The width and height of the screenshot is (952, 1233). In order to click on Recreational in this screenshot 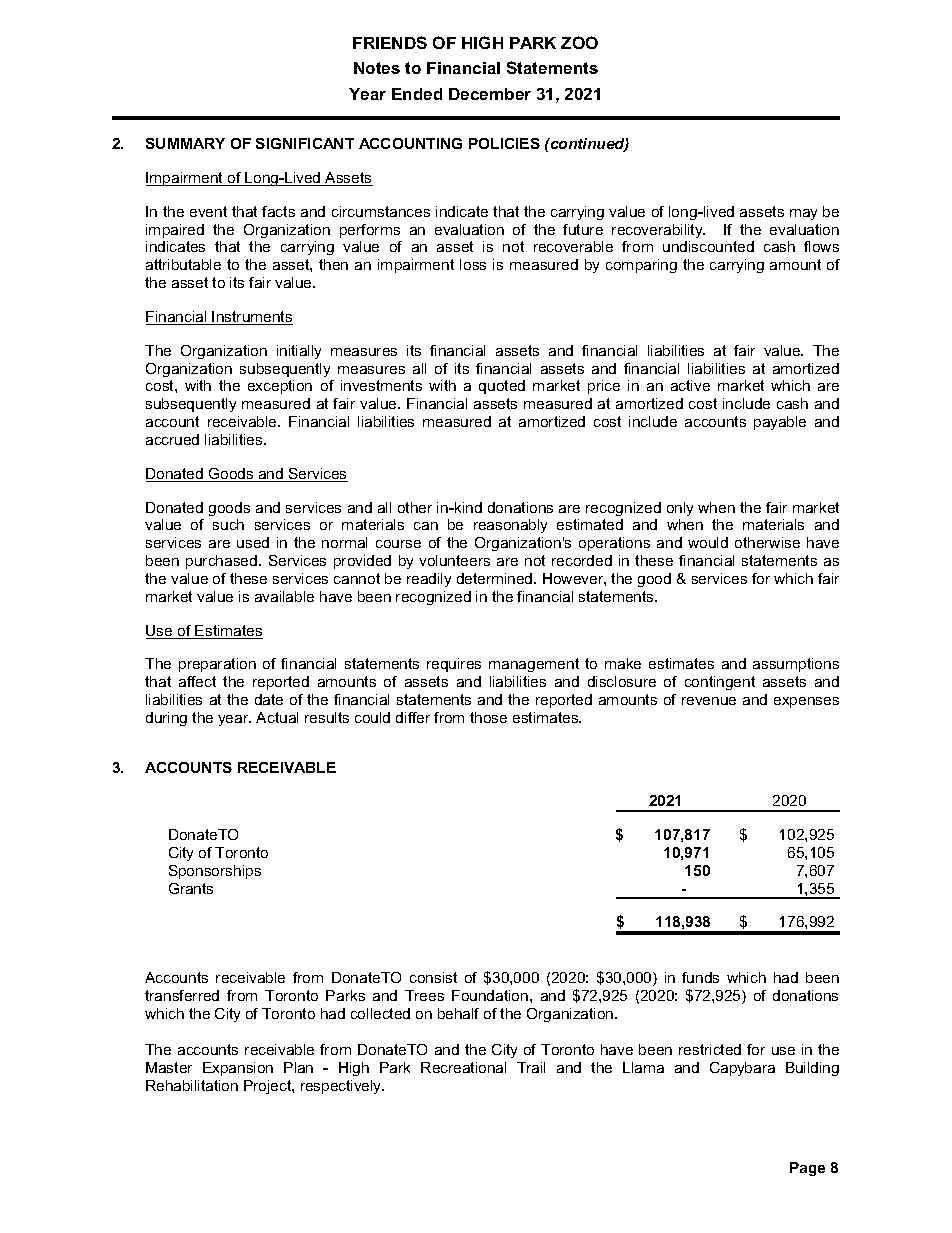, I will do `click(463, 1067)`.
